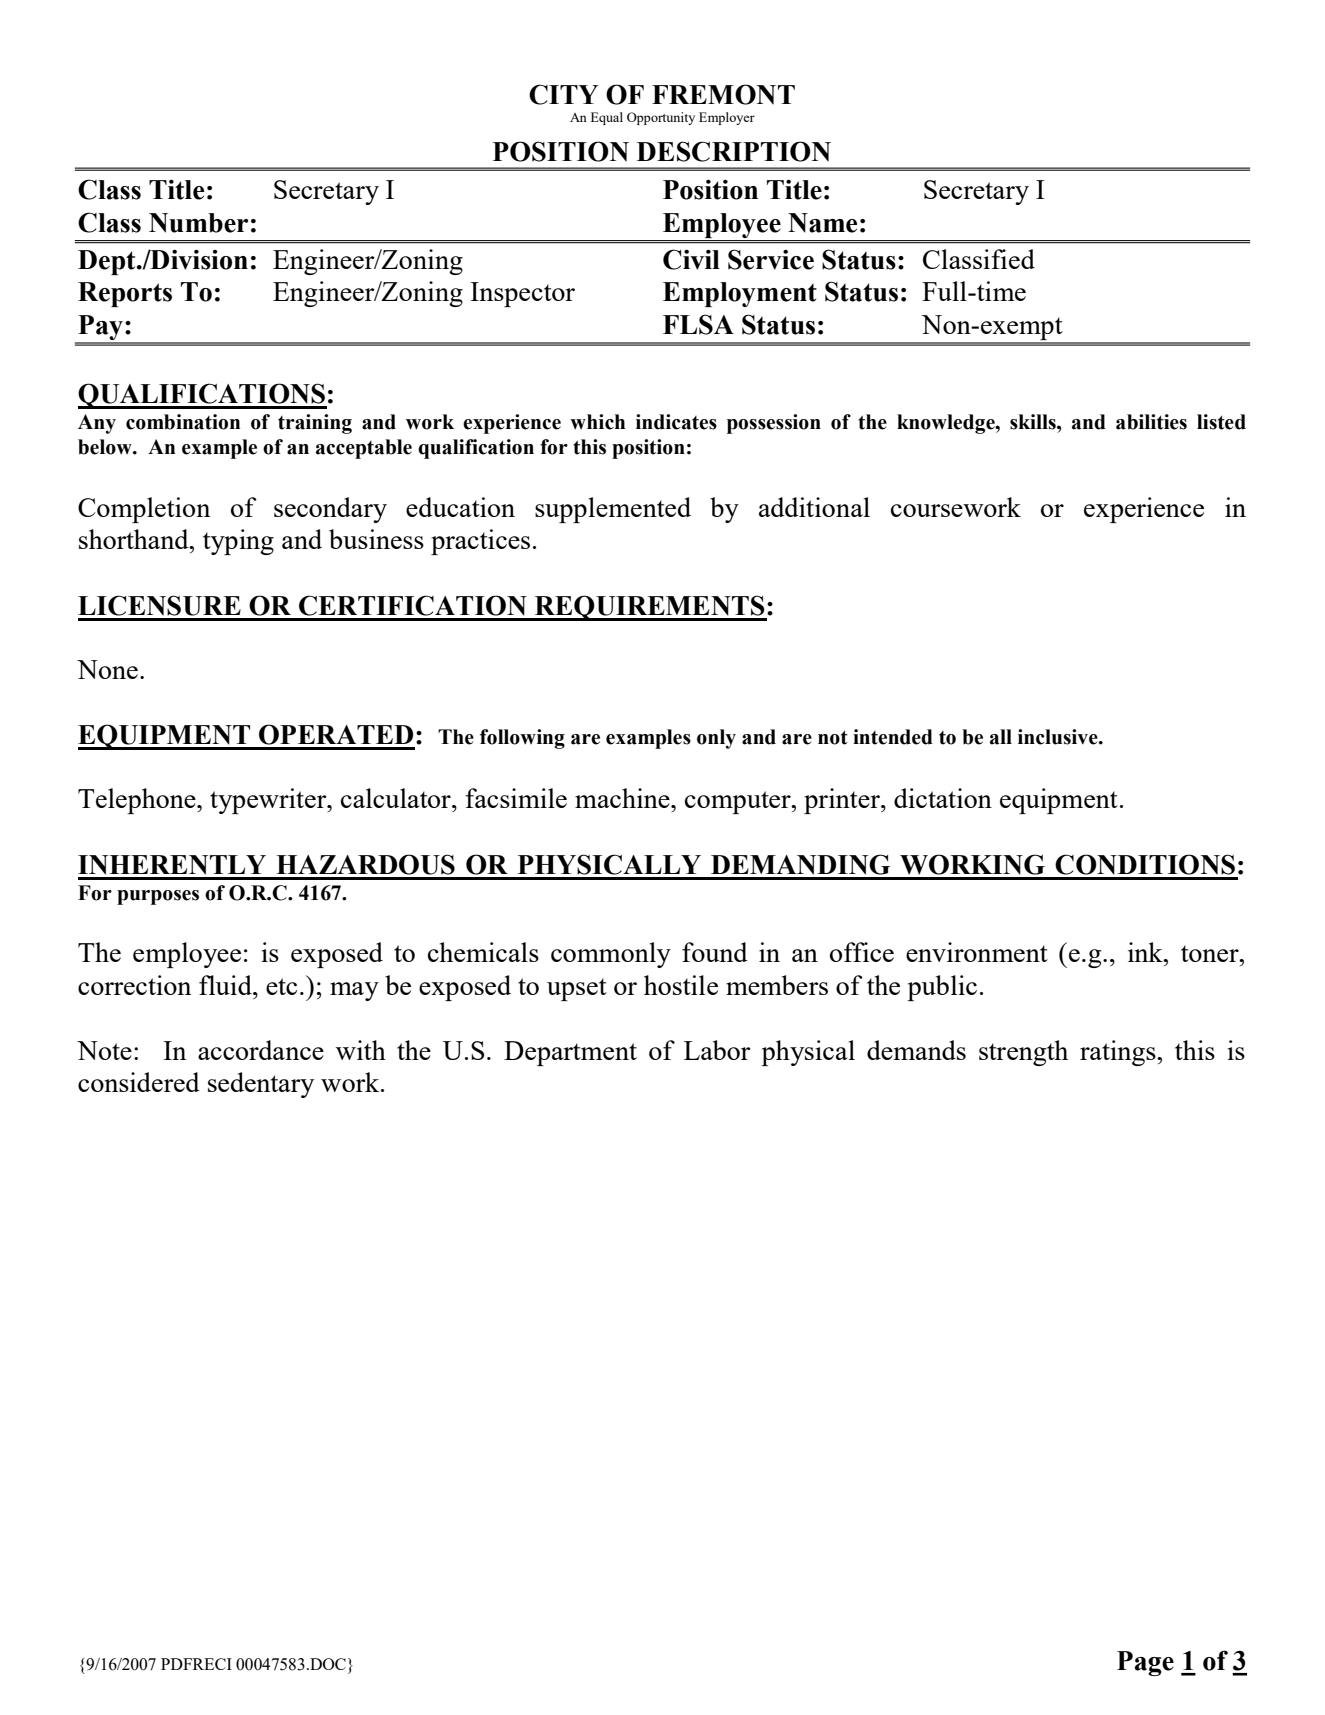  Describe the element at coordinates (172, 865) in the image. I see `INHERENTLY` at that location.
